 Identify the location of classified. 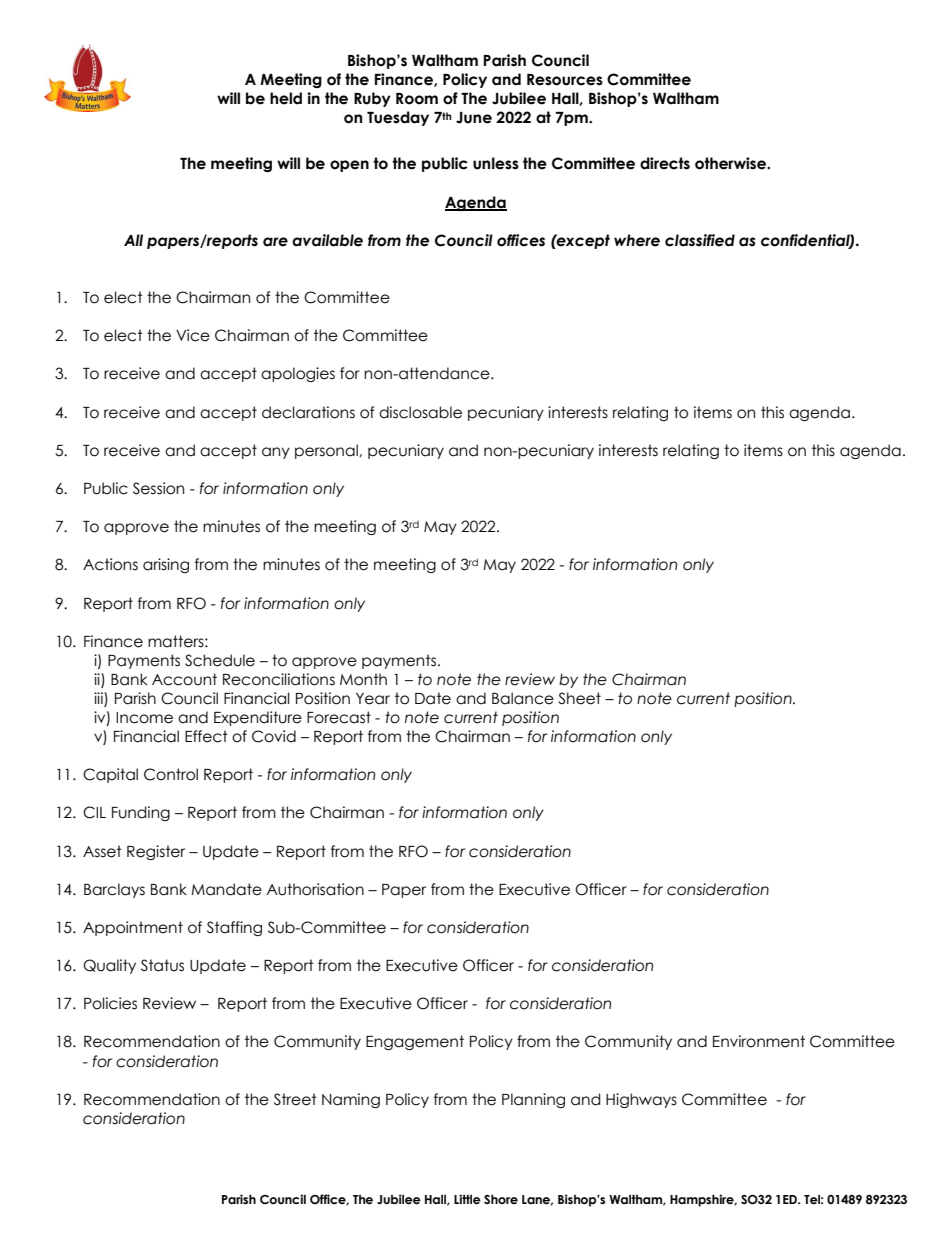
(700, 240).
